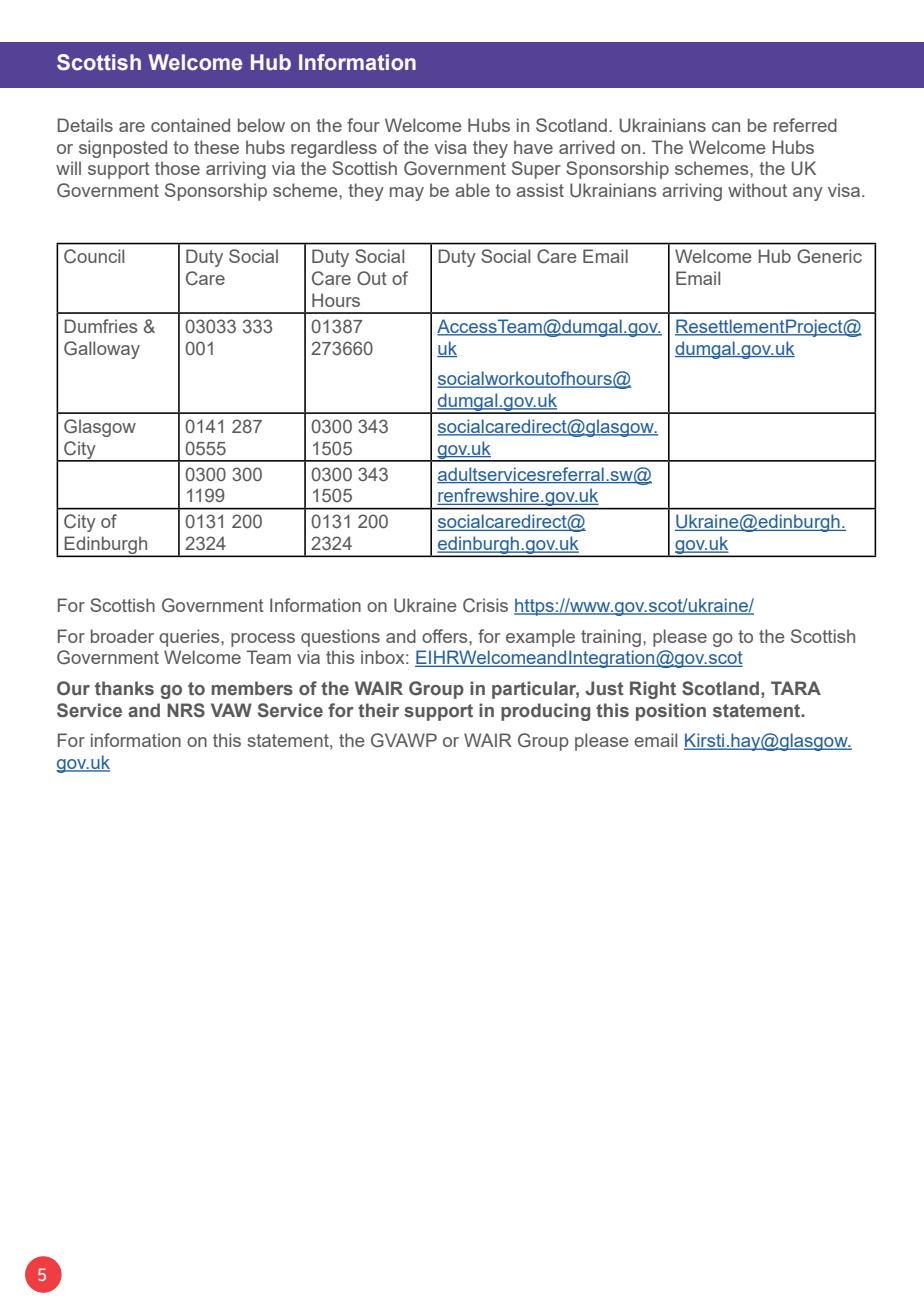 The image size is (924, 1308). I want to click on Crisis, so click(485, 605).
